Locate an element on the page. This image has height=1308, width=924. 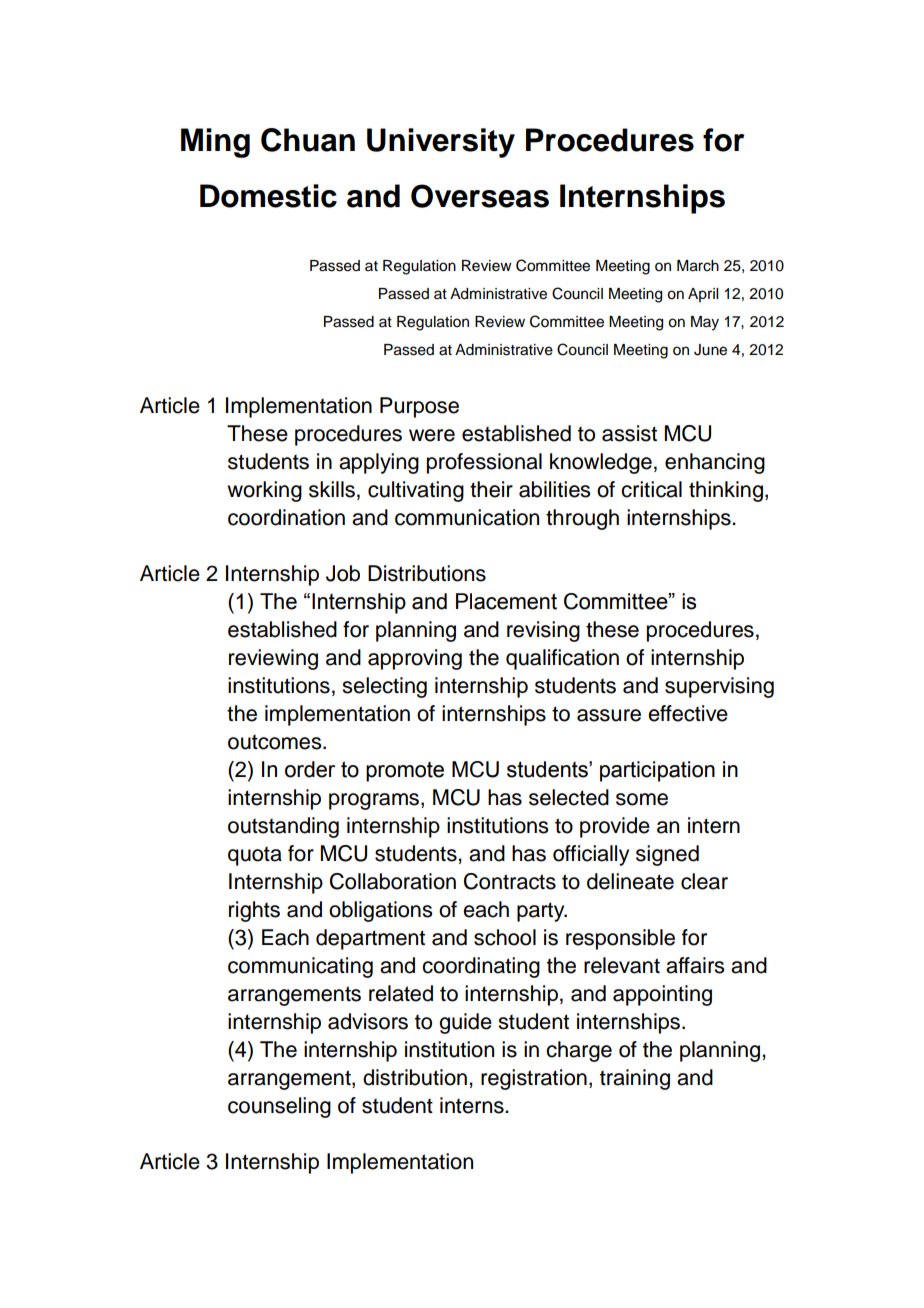
supervising is located at coordinates (719, 687).
